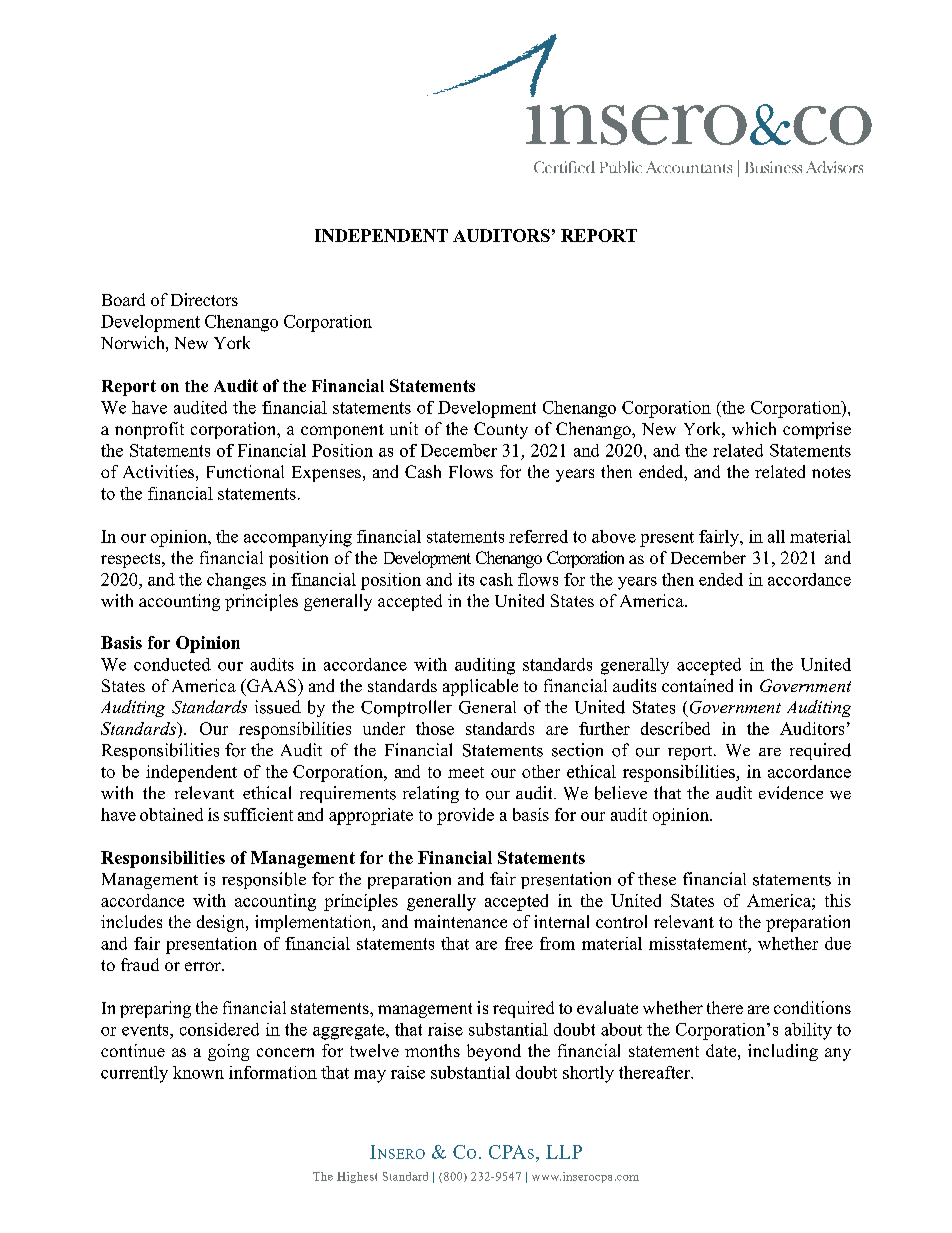  What do you see at coordinates (460, 921) in the image?
I see `maintenance` at bounding box center [460, 921].
